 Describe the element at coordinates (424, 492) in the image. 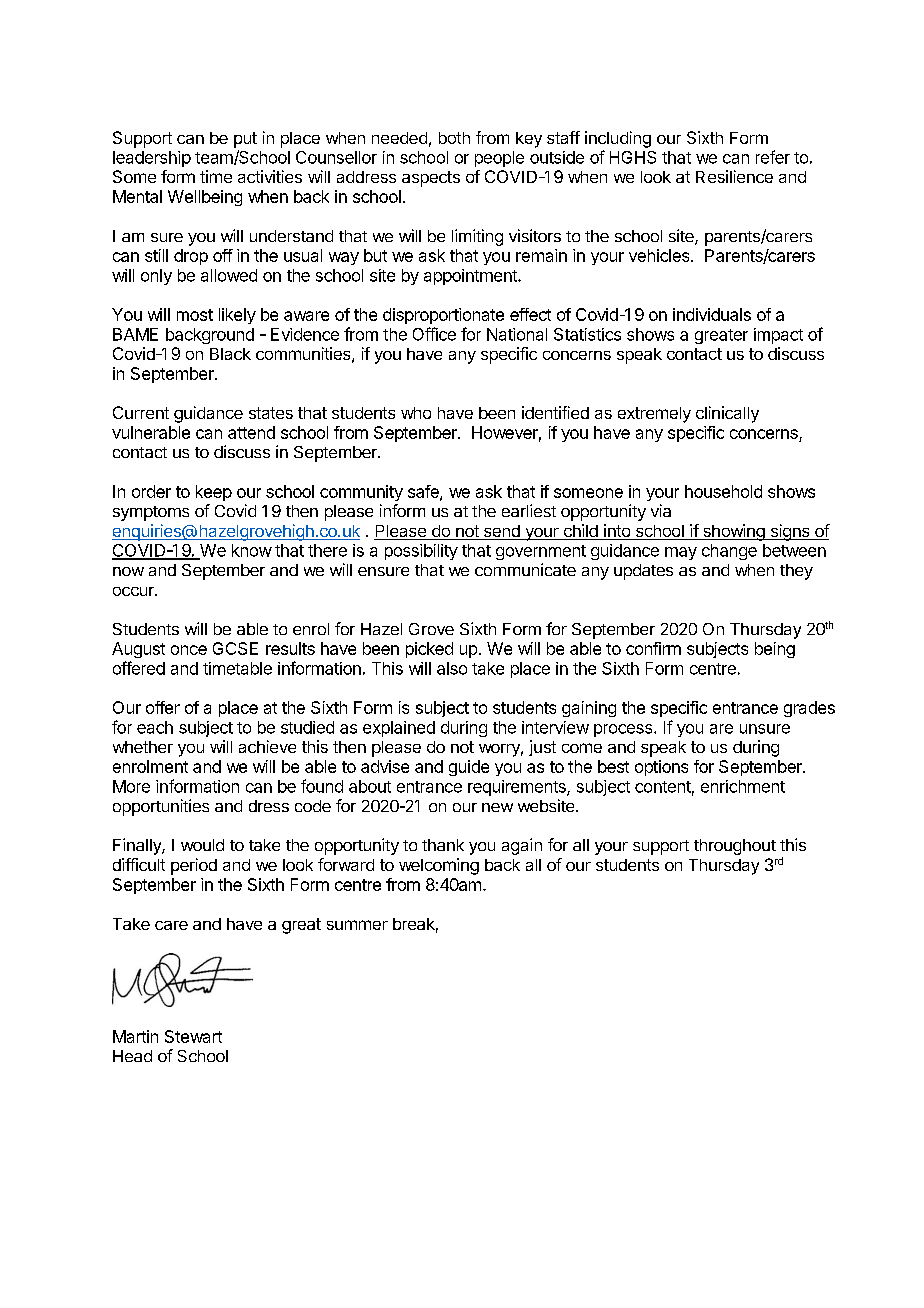

I see `safe` at that location.
